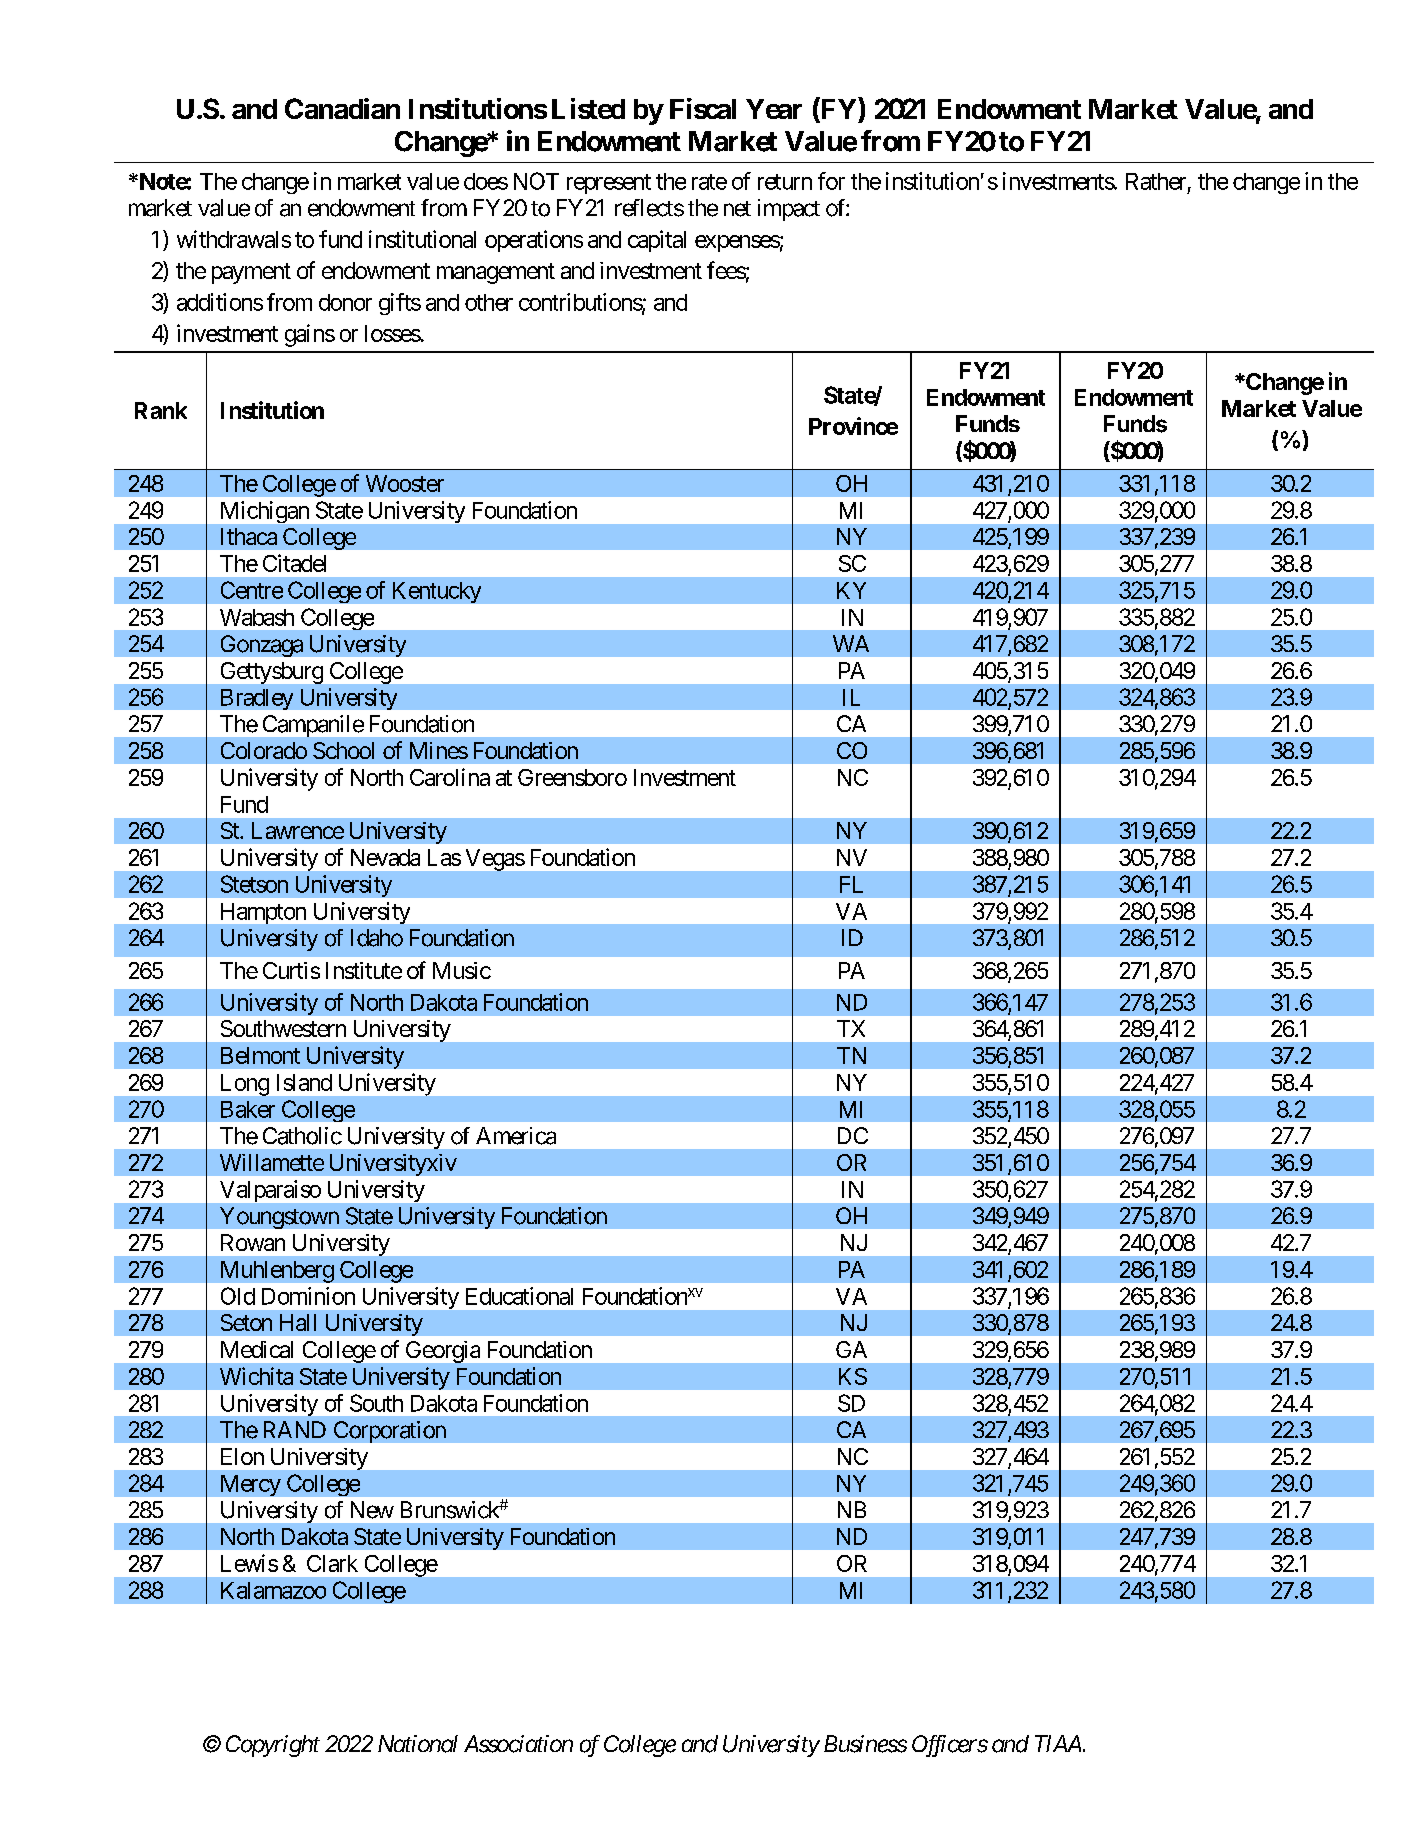  I want to click on Association, so click(518, 1744).
